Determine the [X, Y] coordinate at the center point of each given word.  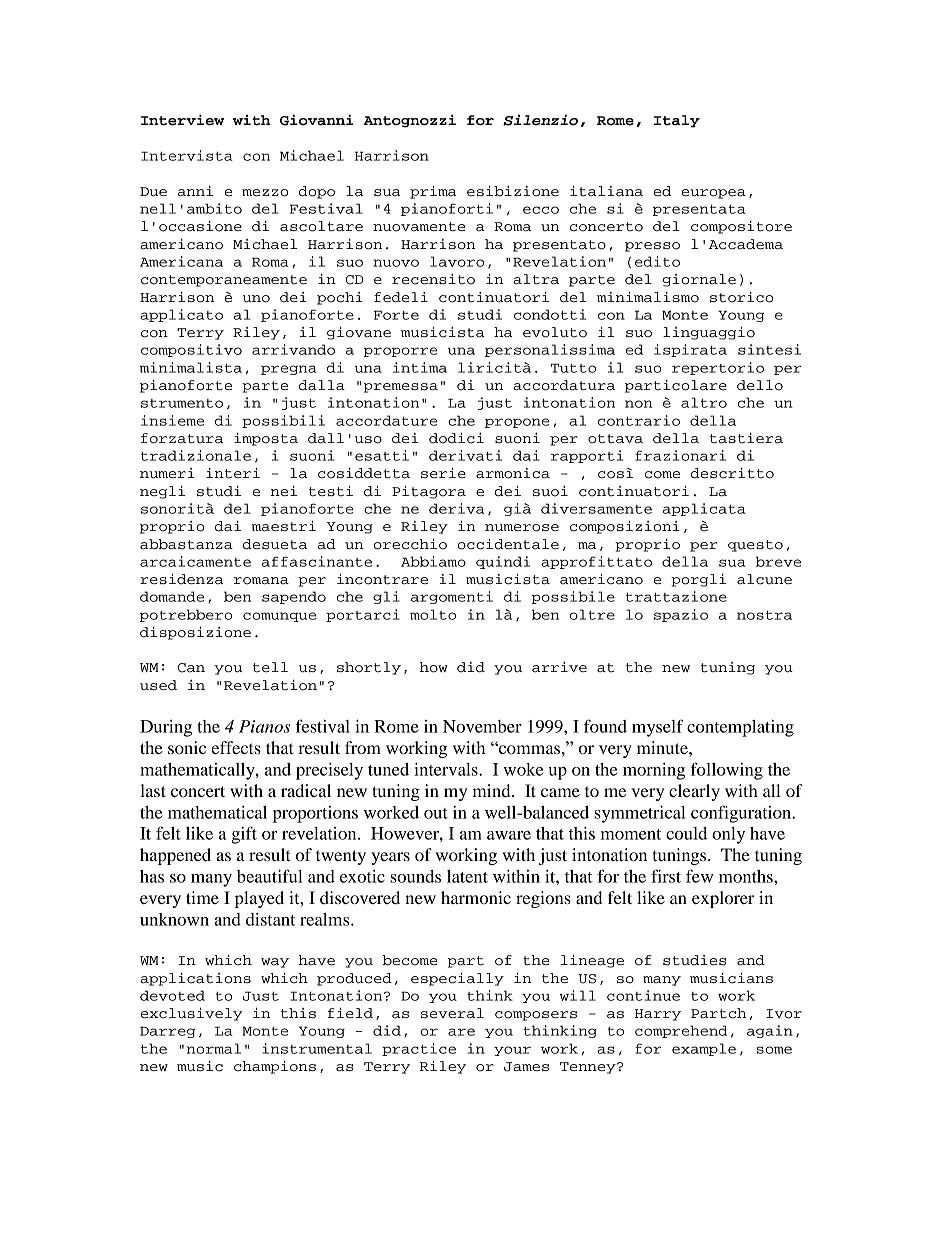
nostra [764, 615]
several [452, 1013]
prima [433, 192]
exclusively [192, 1014]
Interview [182, 120]
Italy [677, 121]
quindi [503, 562]
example [704, 1049]
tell [270, 667]
